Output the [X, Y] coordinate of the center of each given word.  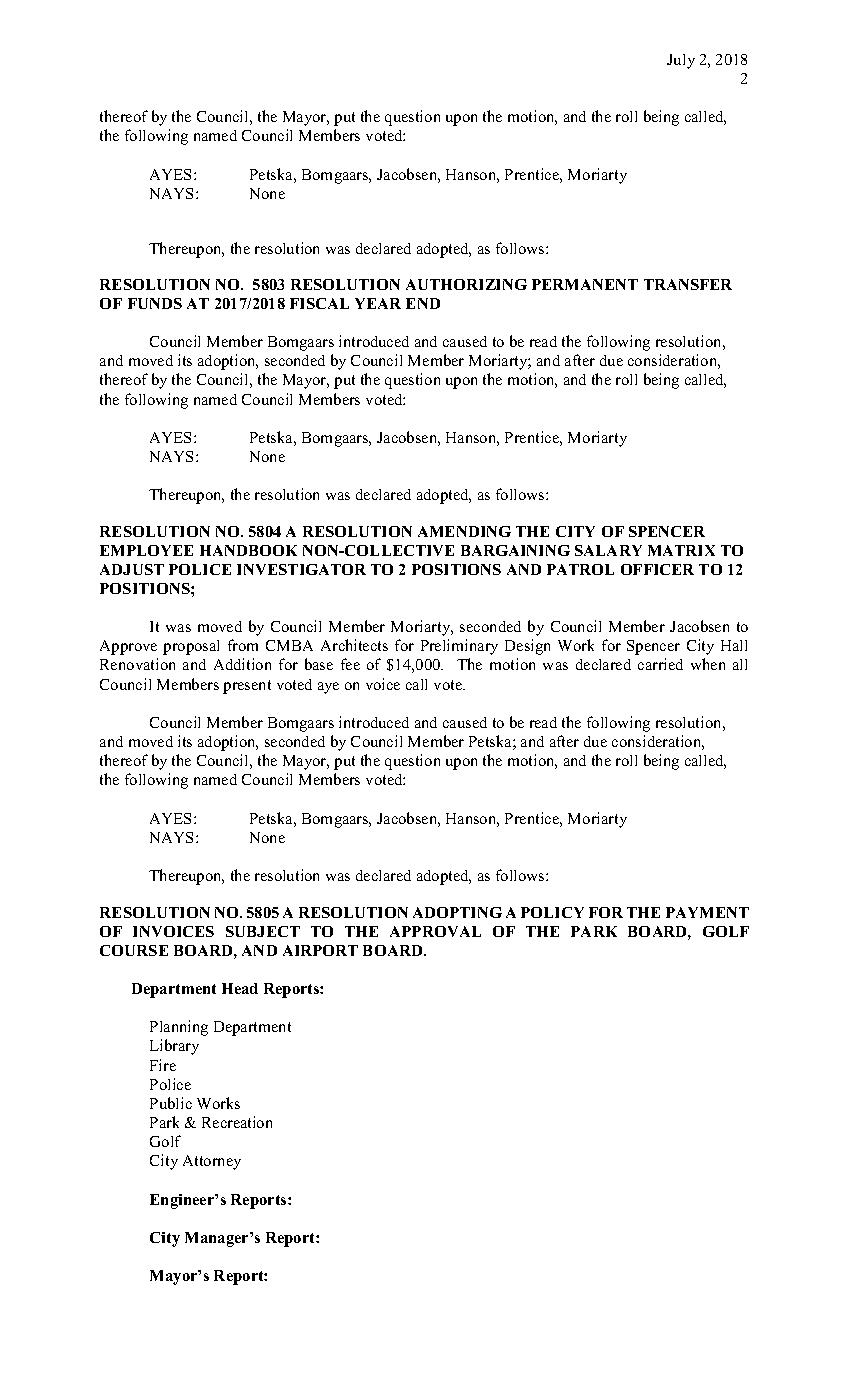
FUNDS [155, 303]
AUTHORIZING [466, 284]
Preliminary [459, 647]
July [681, 61]
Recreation [237, 1122]
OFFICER [657, 569]
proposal [191, 647]
